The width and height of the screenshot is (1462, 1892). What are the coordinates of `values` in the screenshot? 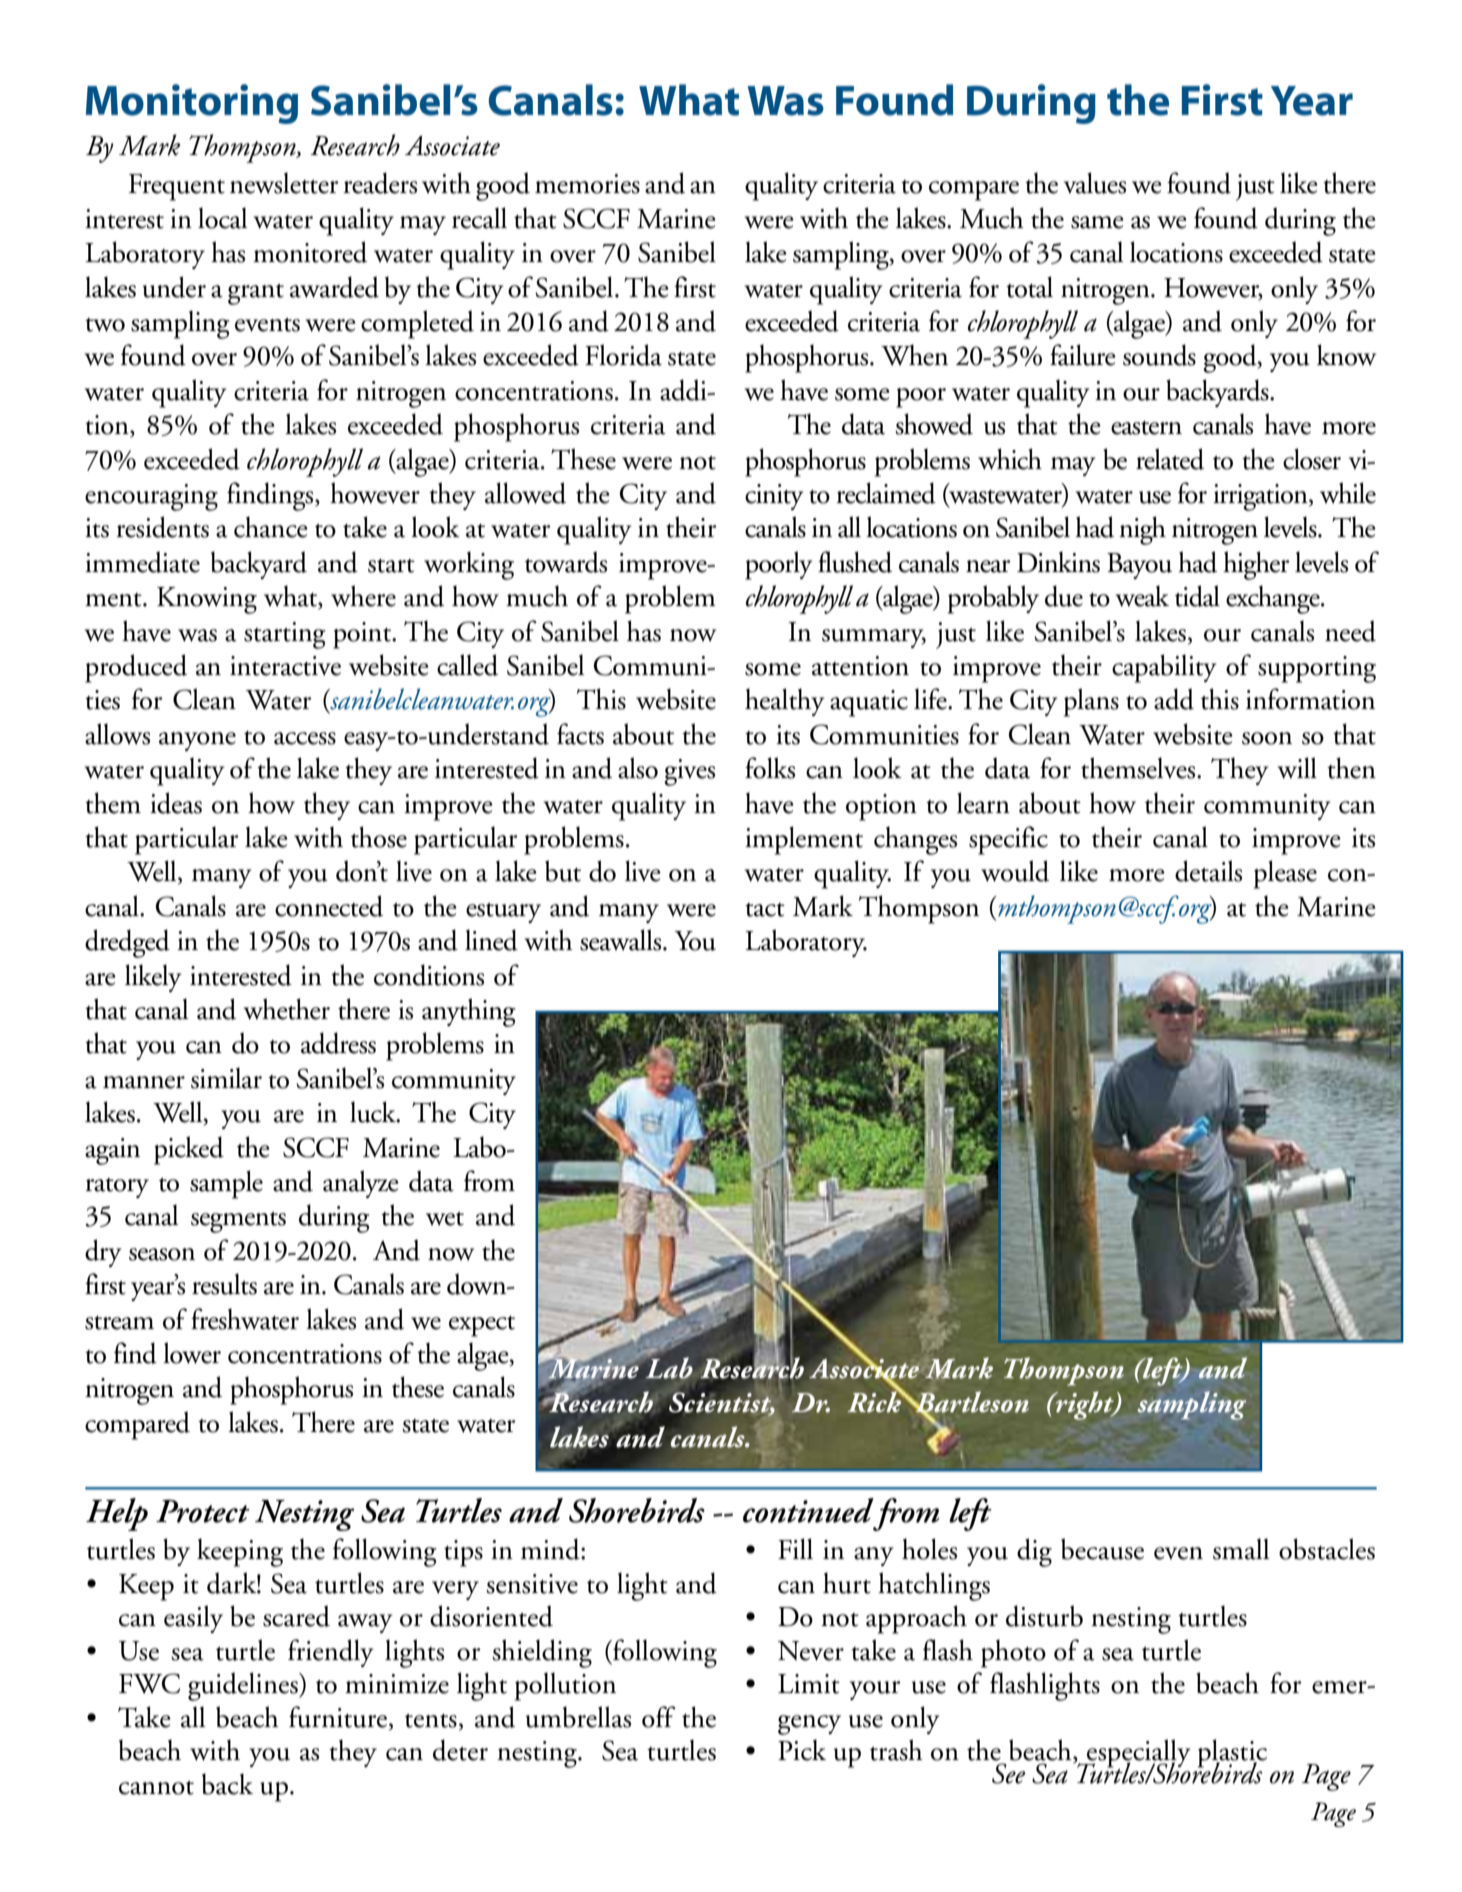 It's located at (1095, 183).
